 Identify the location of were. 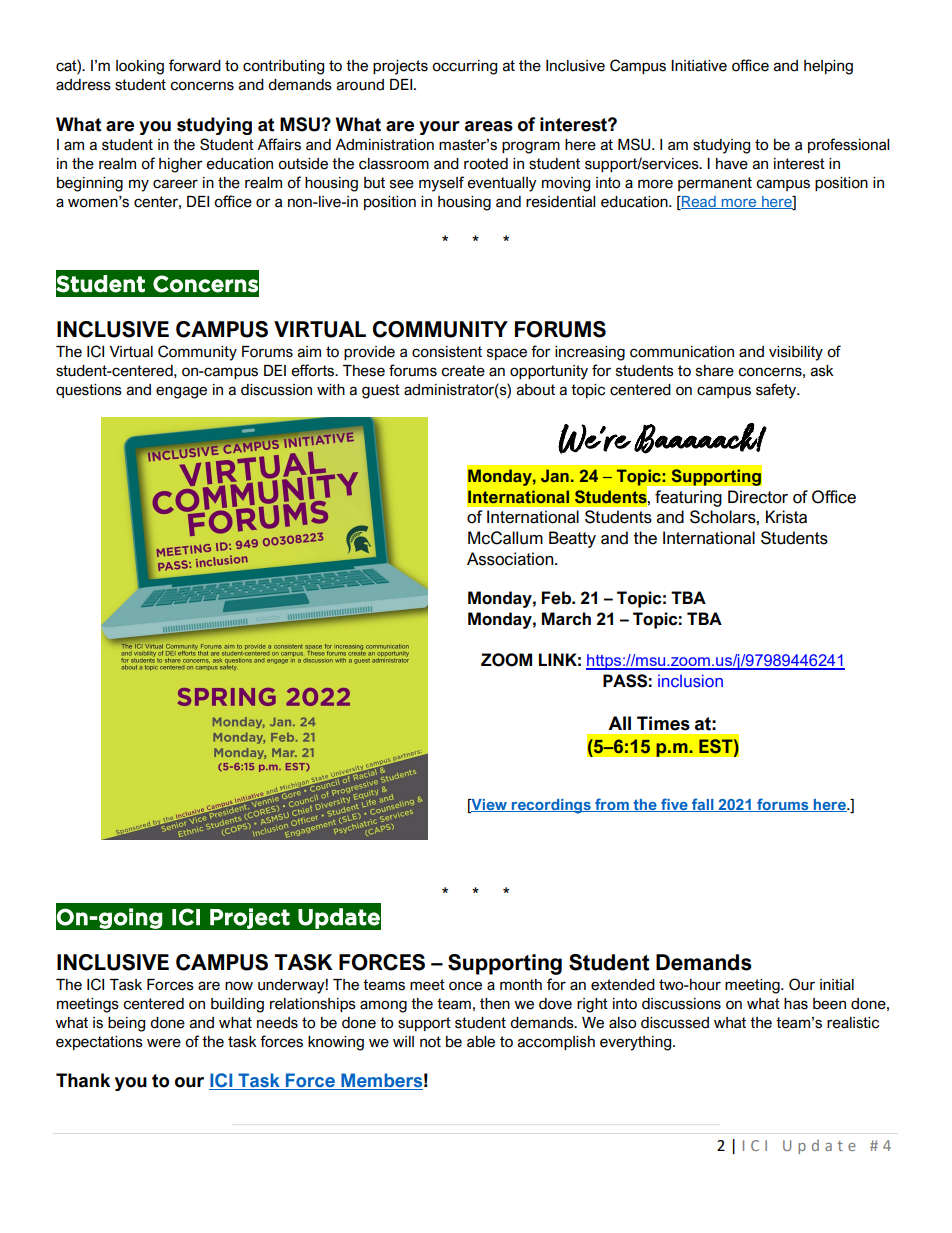
(164, 1043).
